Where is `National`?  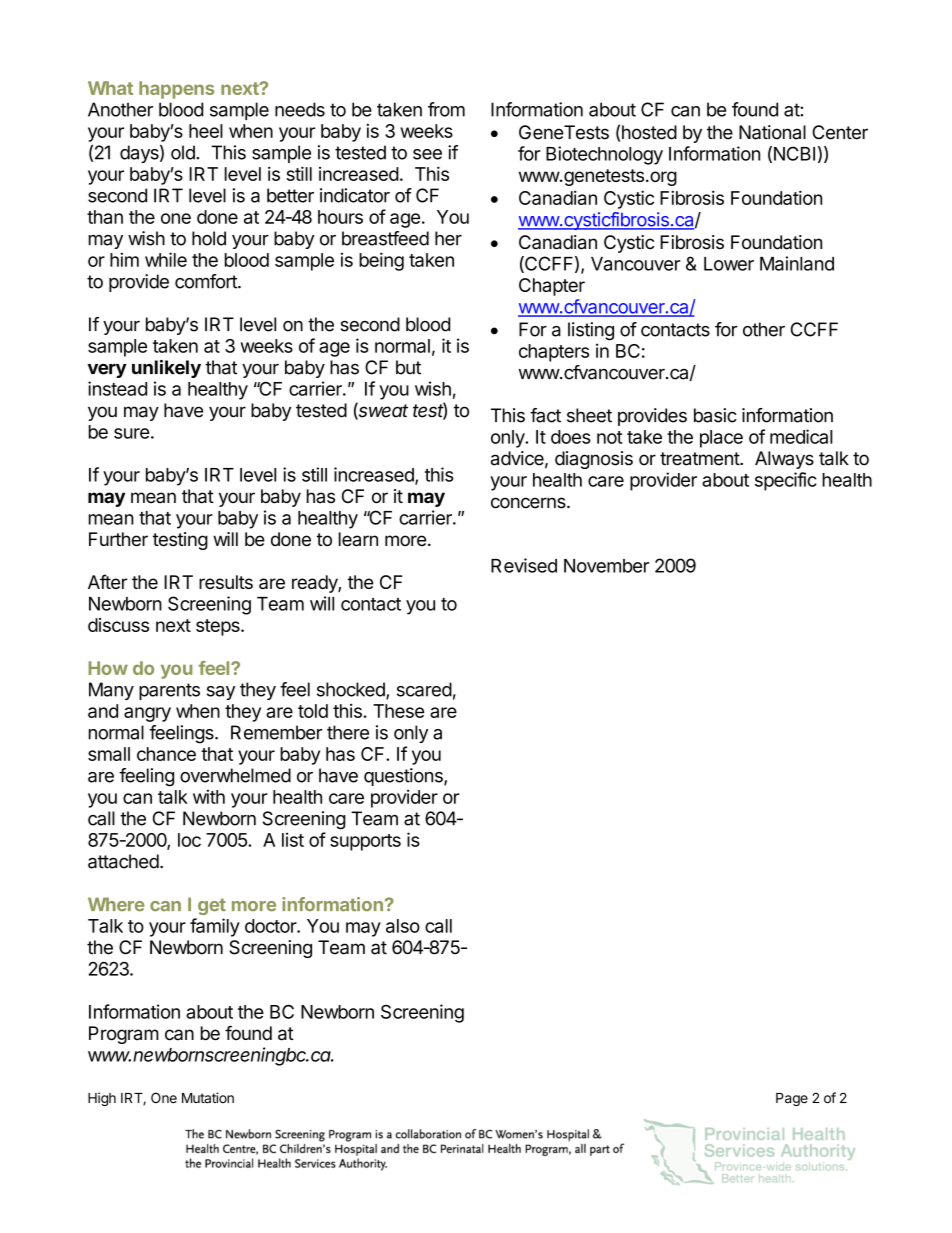 National is located at coordinates (772, 132).
